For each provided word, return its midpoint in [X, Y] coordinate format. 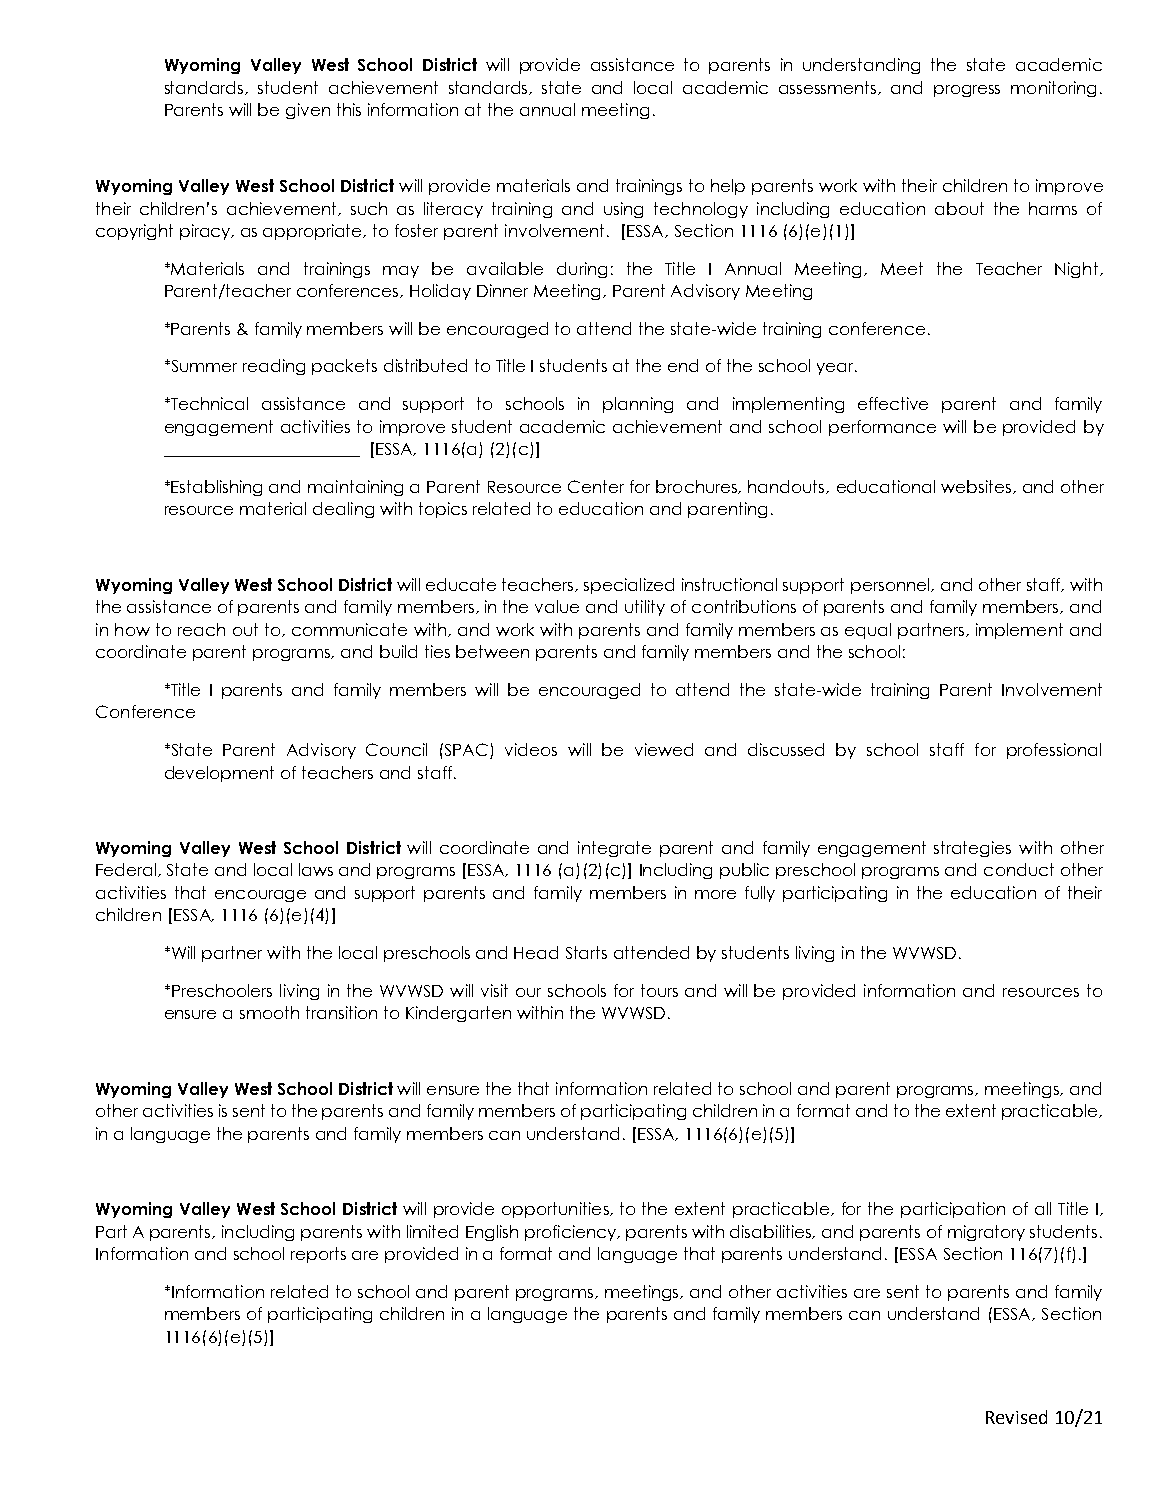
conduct [1019, 869]
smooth [269, 1012]
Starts [586, 952]
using [623, 210]
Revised [1016, 1417]
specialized [629, 586]
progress [967, 91]
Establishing [216, 488]
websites [977, 487]
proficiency [572, 1233]
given [308, 111]
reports [318, 1255]
